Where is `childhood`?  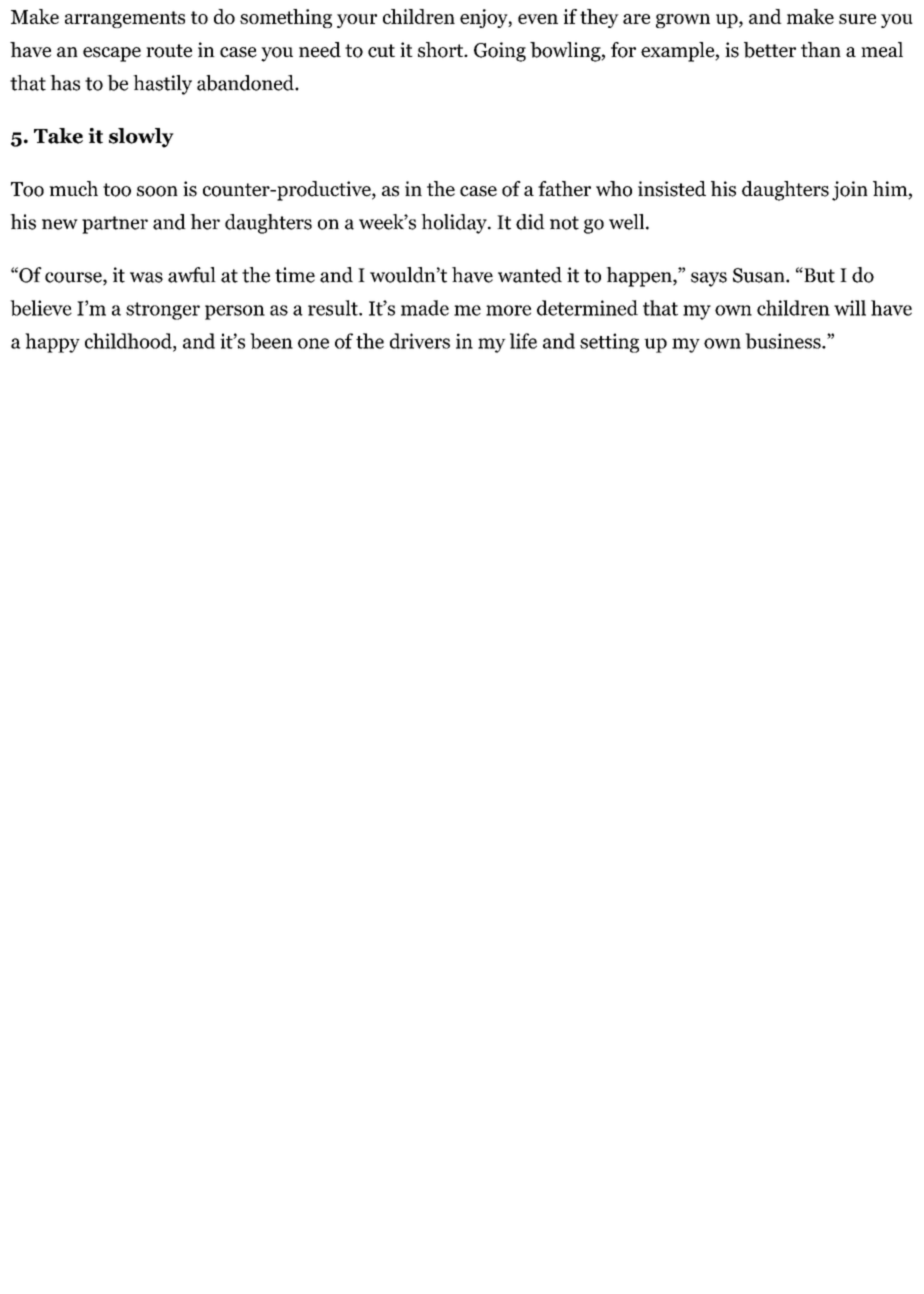
childhood is located at coordinates (129, 342).
